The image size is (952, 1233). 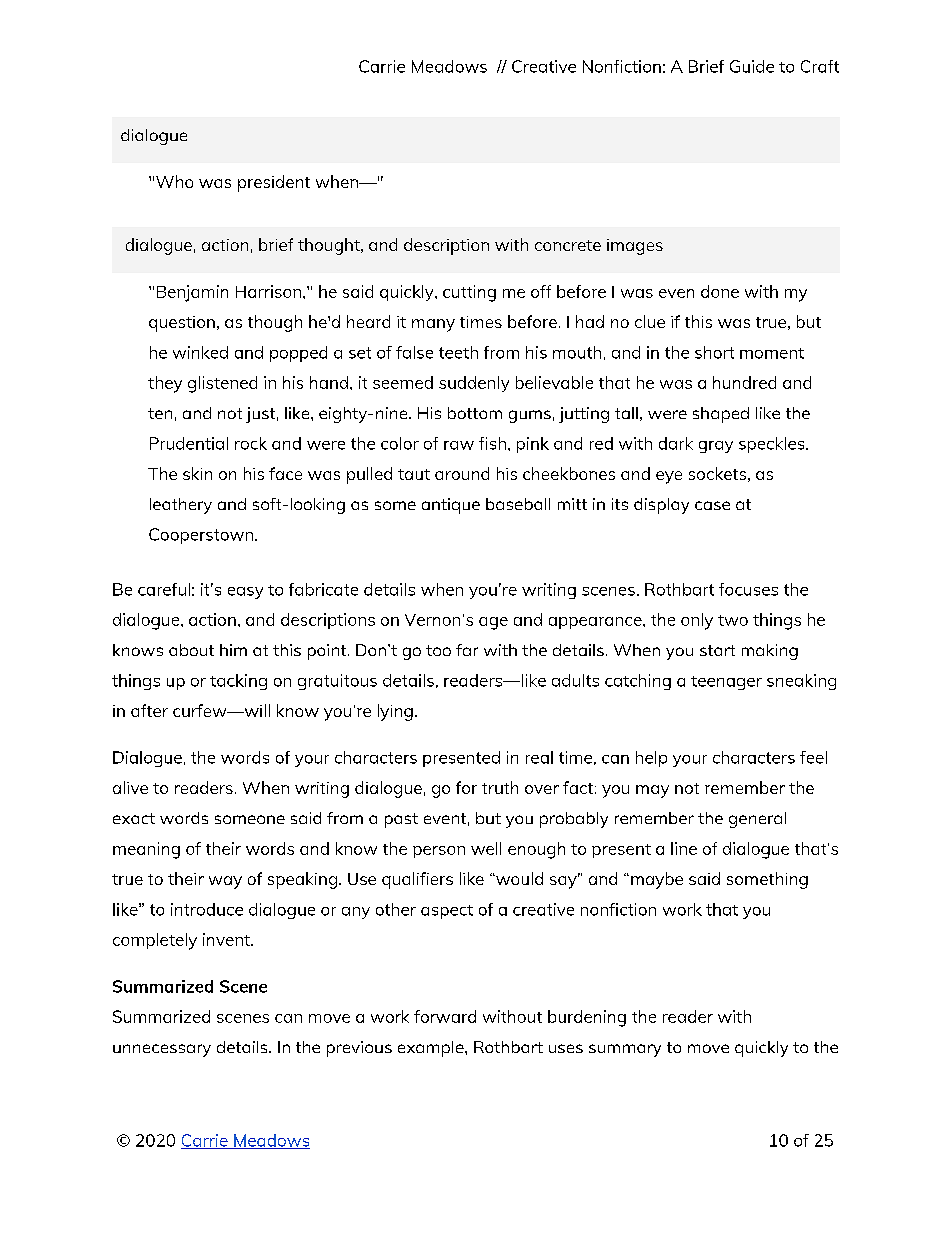 I want to click on bottom, so click(x=475, y=413).
